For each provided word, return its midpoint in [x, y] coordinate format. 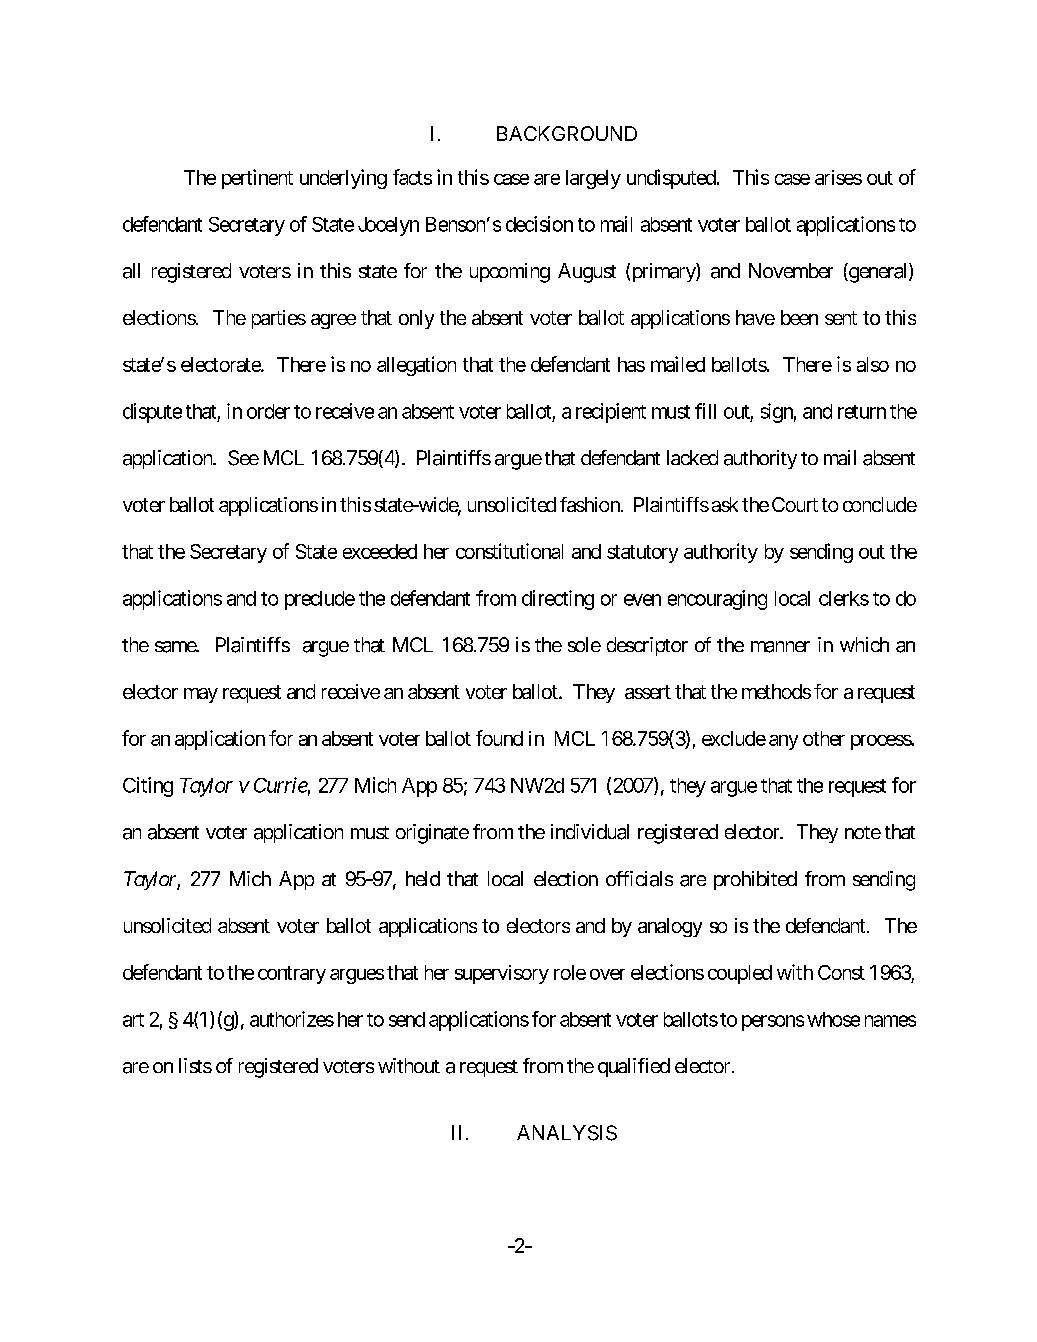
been [799, 317]
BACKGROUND [567, 133]
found [499, 738]
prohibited [755, 880]
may [201, 695]
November [791, 270]
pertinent [257, 179]
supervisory [502, 974]
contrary [292, 975]
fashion [591, 504]
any [783, 742]
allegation [416, 366]
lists [195, 1065]
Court [795, 504]
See [243, 458]
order [268, 411]
